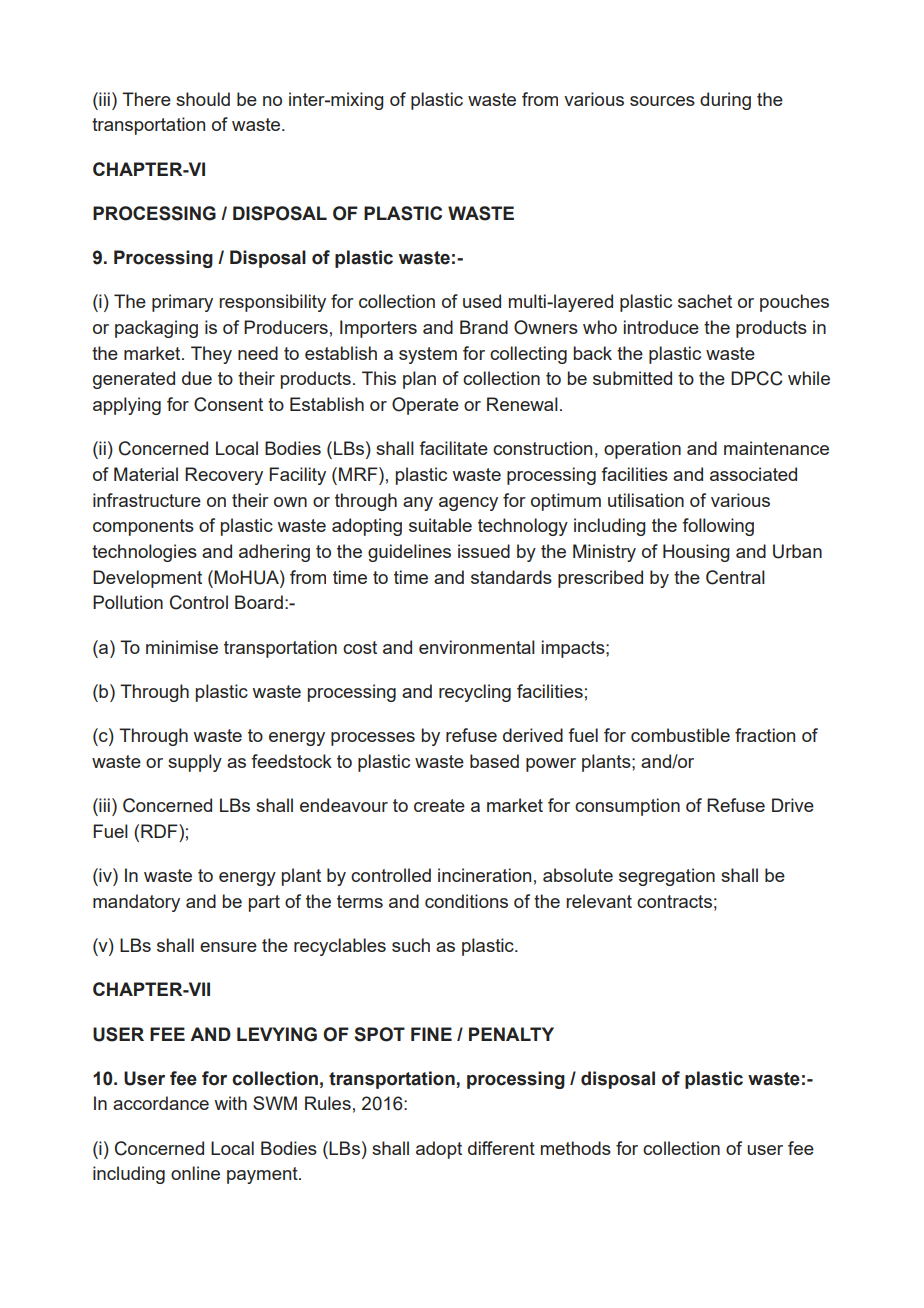 The height and width of the screenshot is (1308, 924). Describe the element at coordinates (439, 805) in the screenshot. I see `create` at that location.
